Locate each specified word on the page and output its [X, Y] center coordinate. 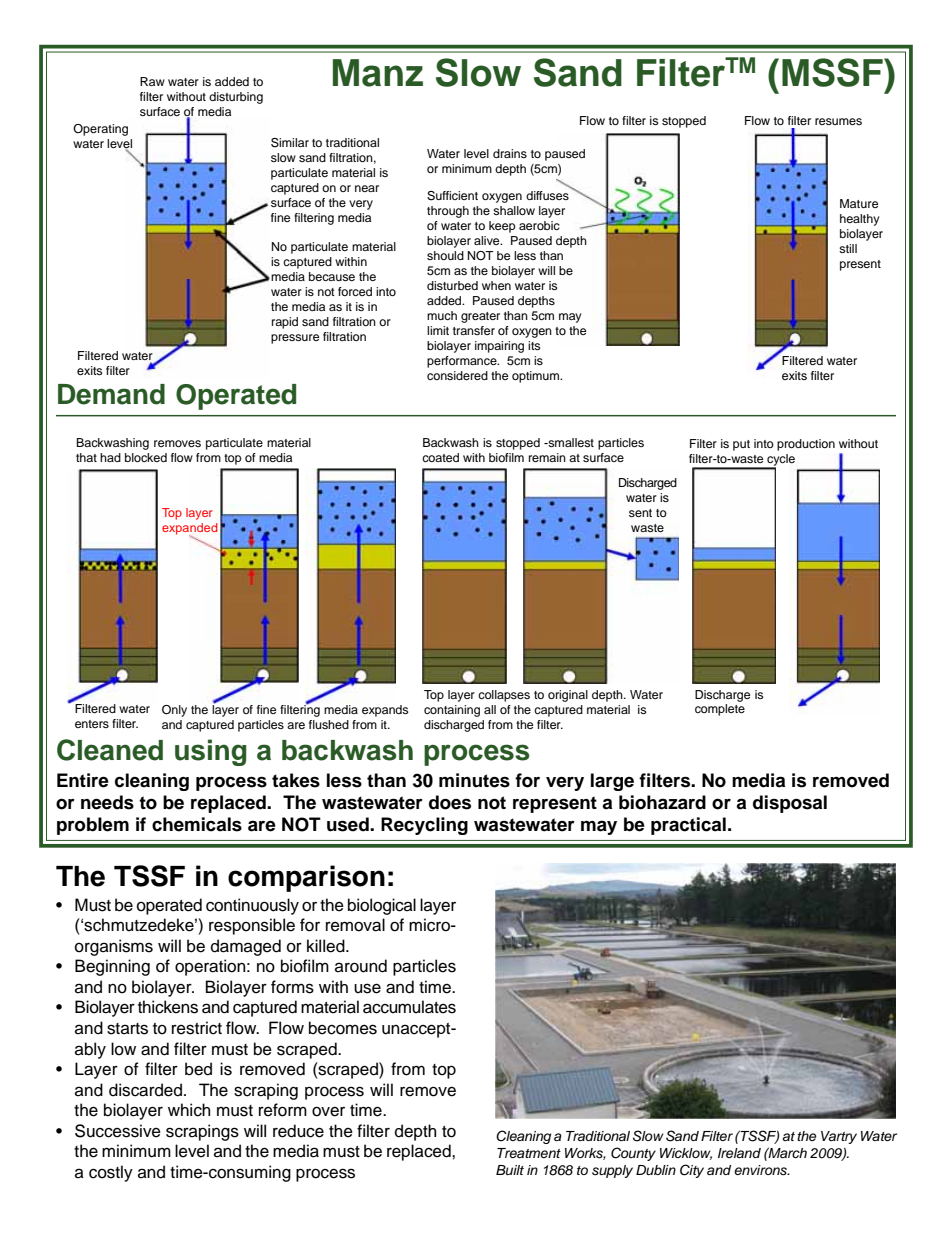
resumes [838, 121]
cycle [780, 461]
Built [510, 1170]
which [189, 1110]
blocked [146, 457]
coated [440, 457]
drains [510, 153]
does [450, 802]
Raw [152, 81]
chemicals [197, 824]
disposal [790, 804]
